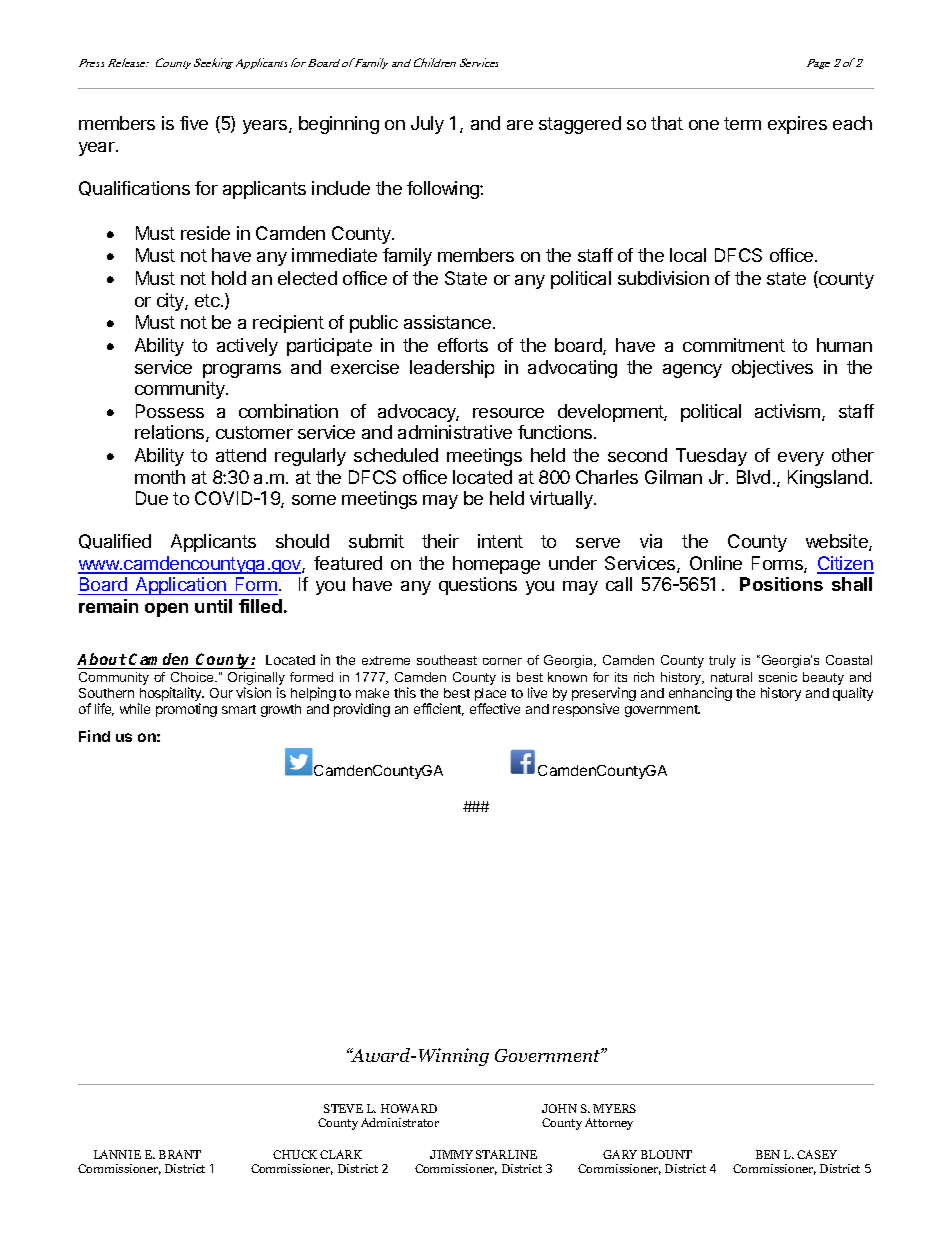  I want to click on southeast, so click(447, 660).
